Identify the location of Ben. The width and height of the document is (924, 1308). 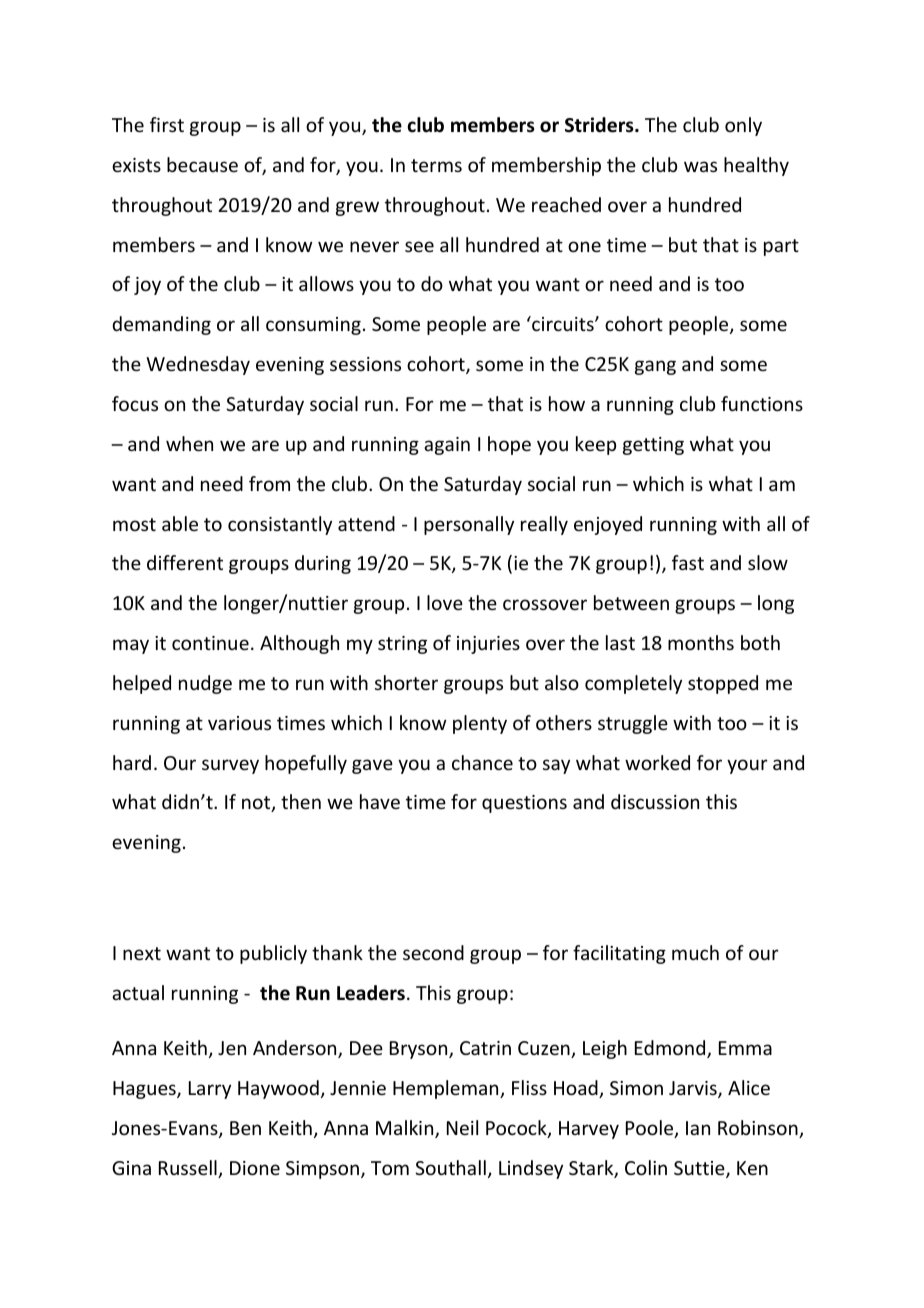
(245, 1128).
